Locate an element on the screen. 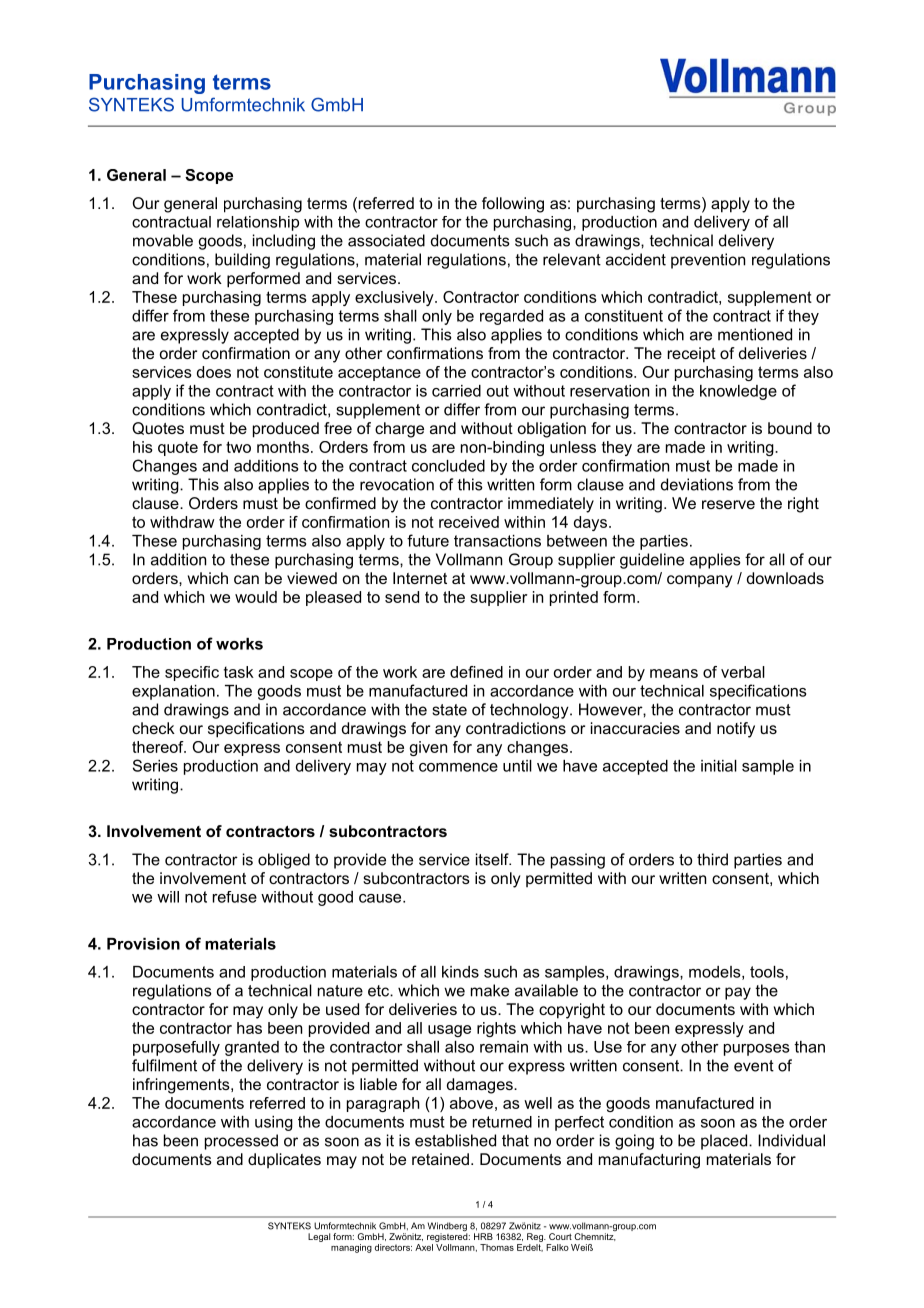  building is located at coordinates (242, 261).
